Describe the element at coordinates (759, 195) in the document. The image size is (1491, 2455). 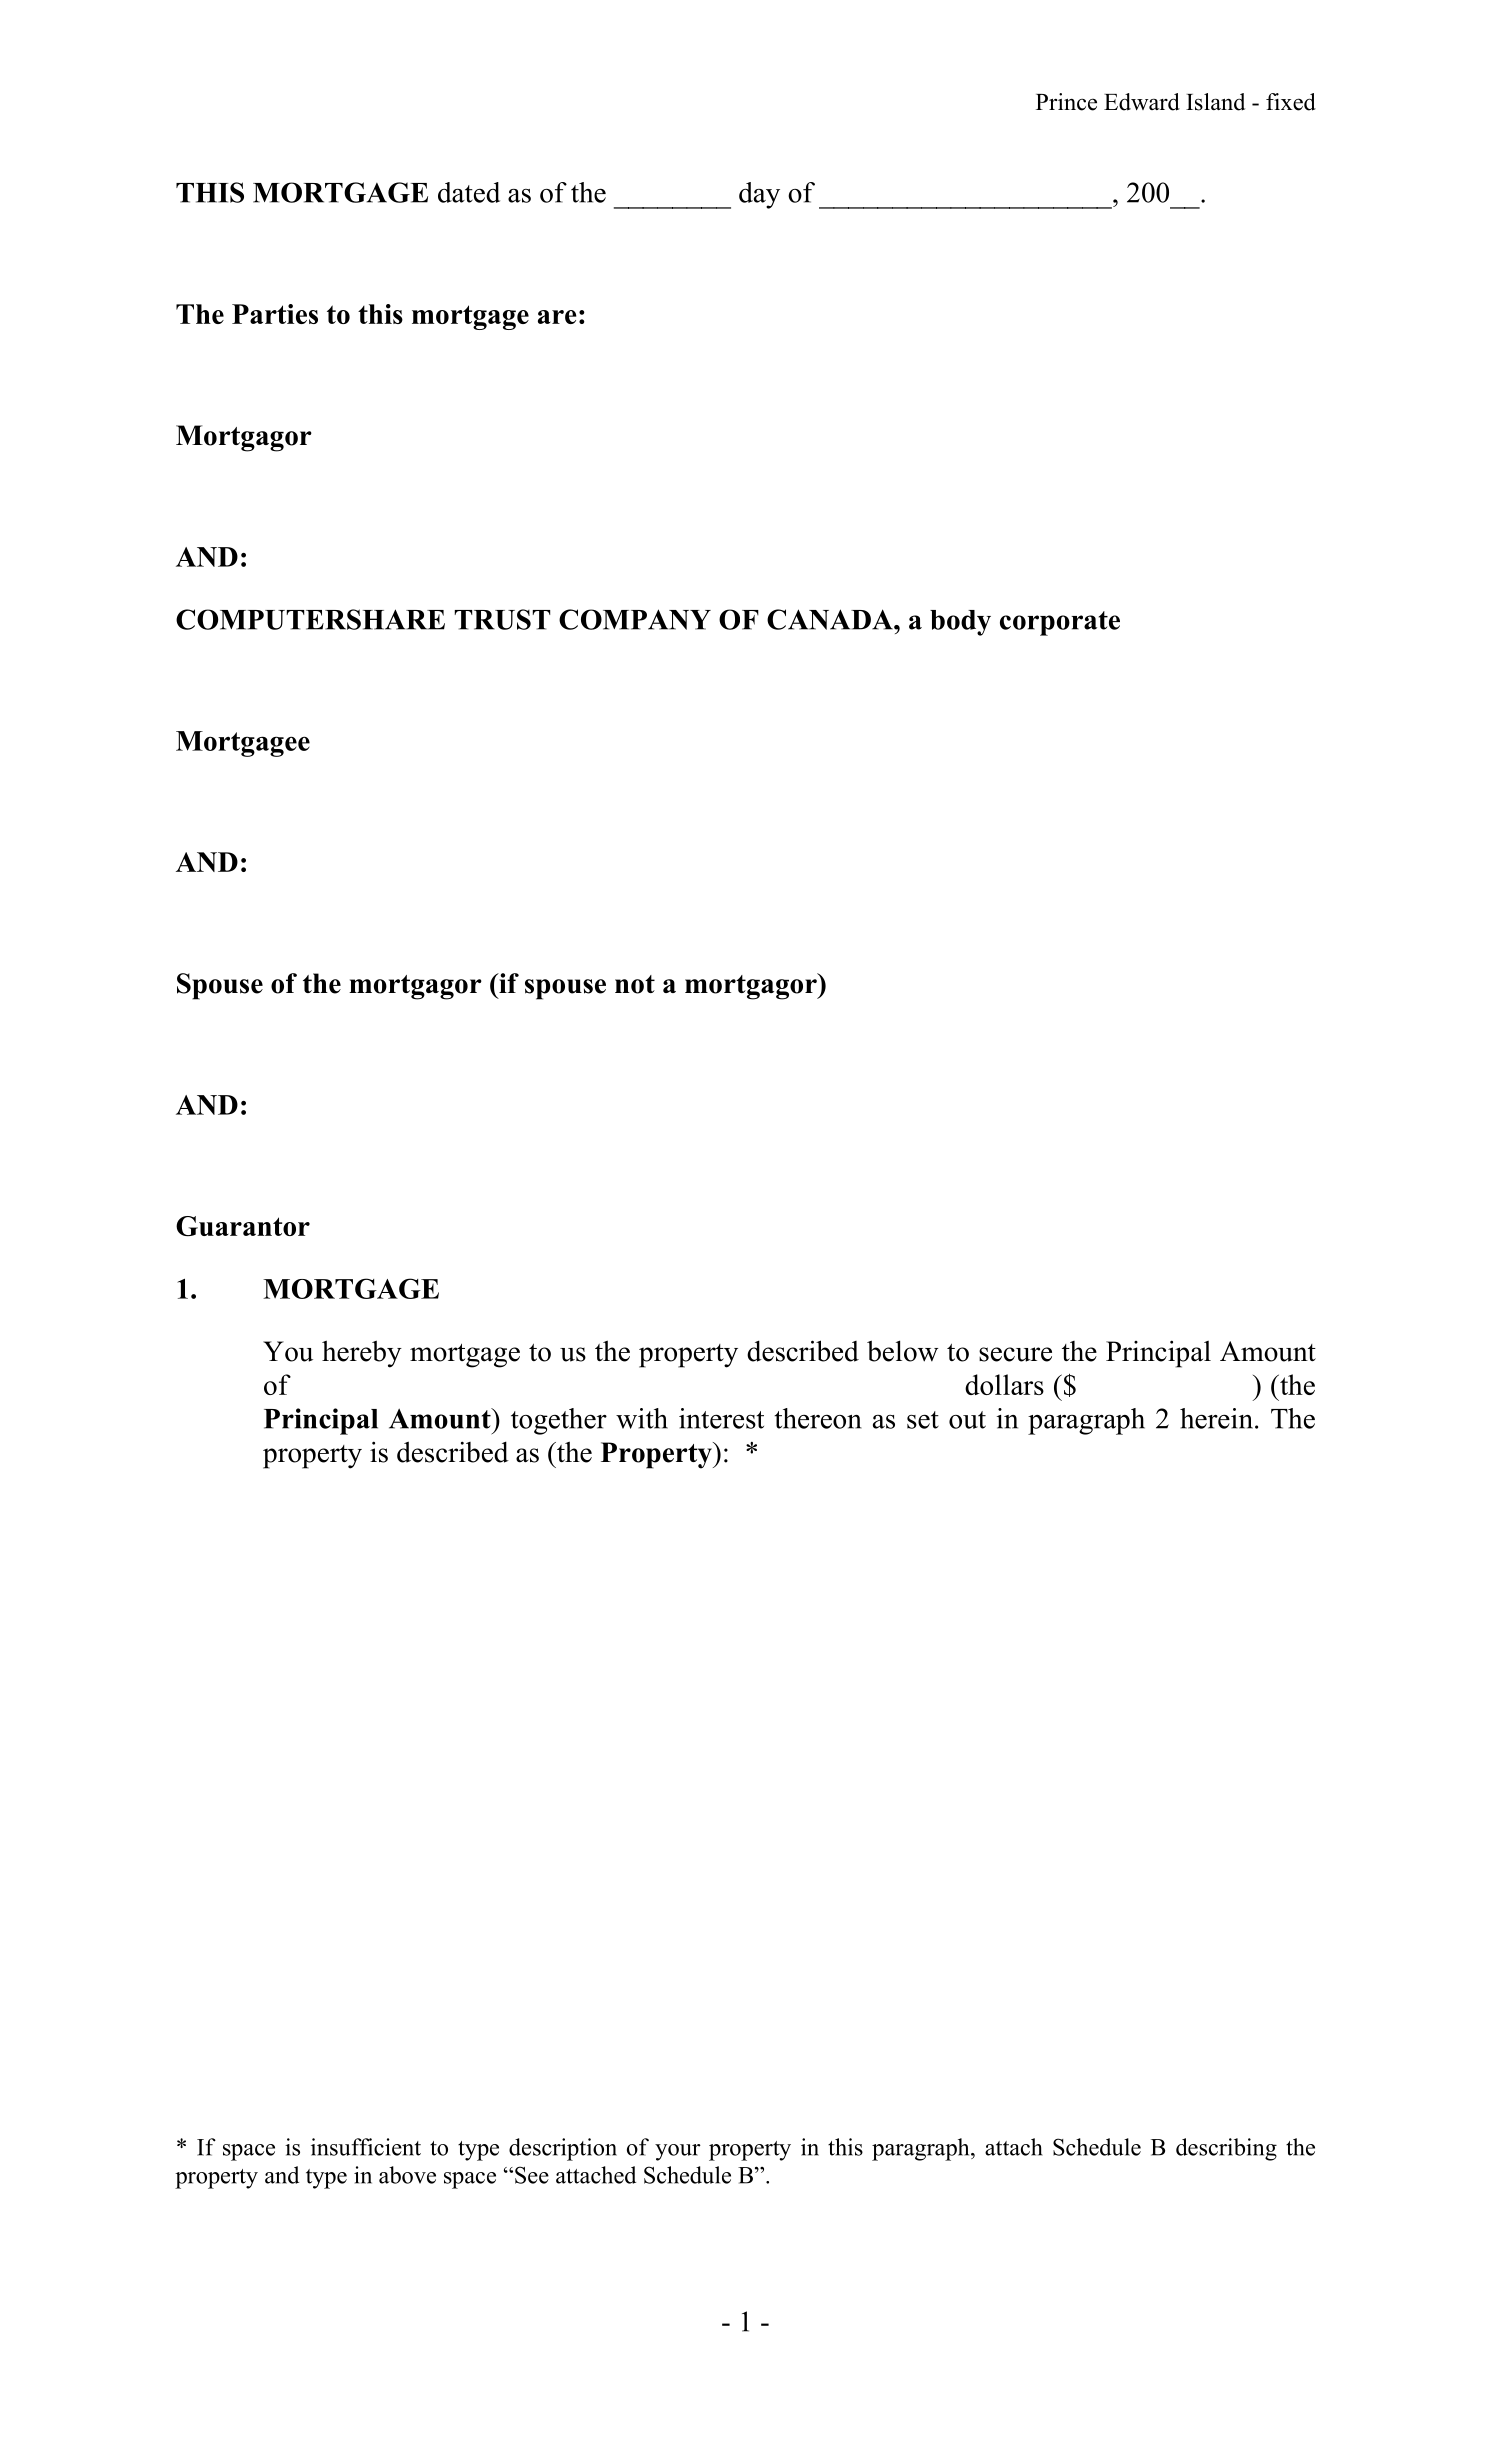
I see `day` at that location.
